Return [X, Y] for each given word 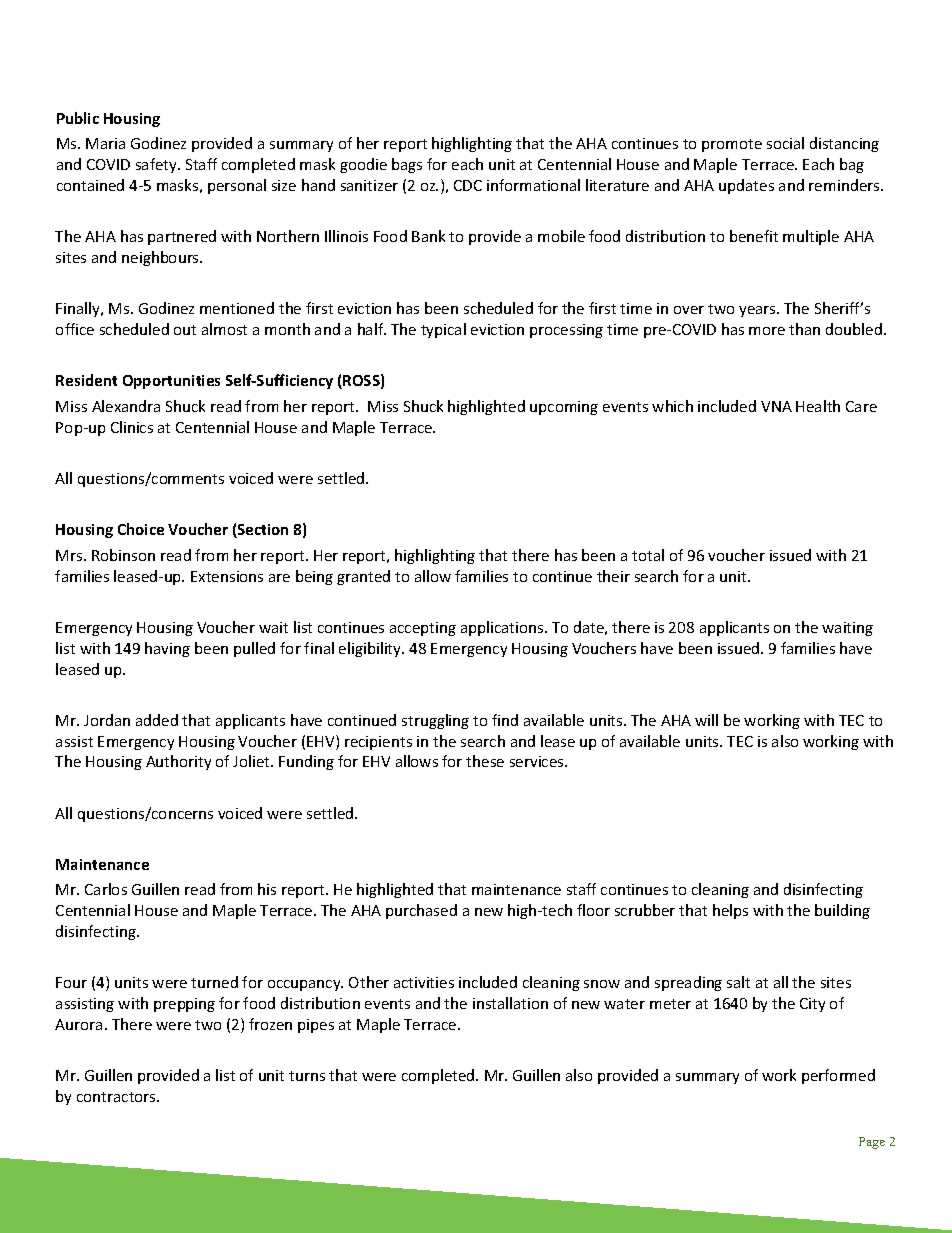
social [785, 143]
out [185, 330]
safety [157, 165]
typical [443, 330]
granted [363, 577]
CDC [468, 185]
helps [730, 911]
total [648, 555]
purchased [421, 911]
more [767, 331]
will [706, 720]
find [505, 720]
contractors [117, 1097]
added [157, 720]
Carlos [106, 889]
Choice [141, 529]
